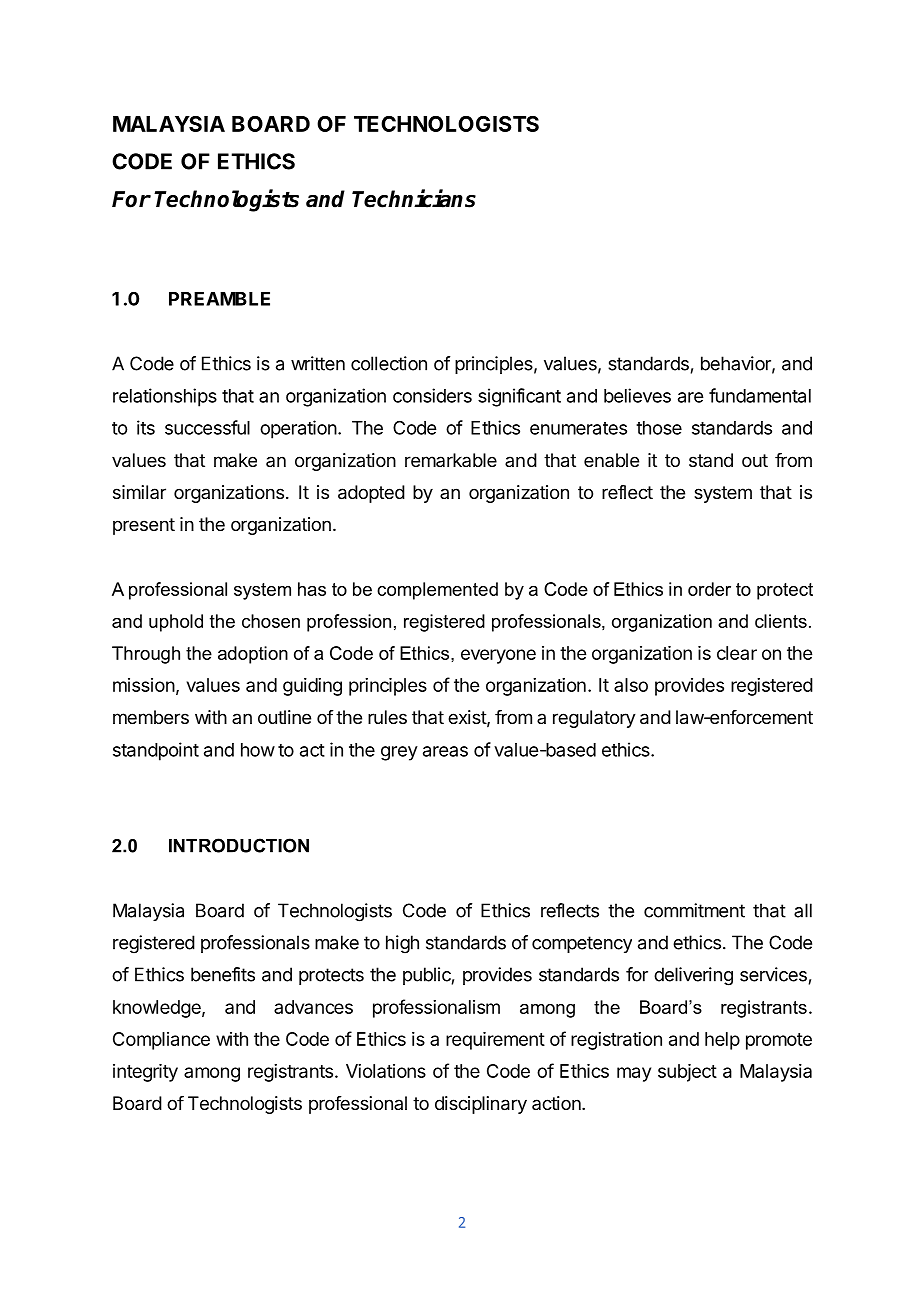 This screenshot has width=924, height=1308. I want to click on clear, so click(737, 653).
